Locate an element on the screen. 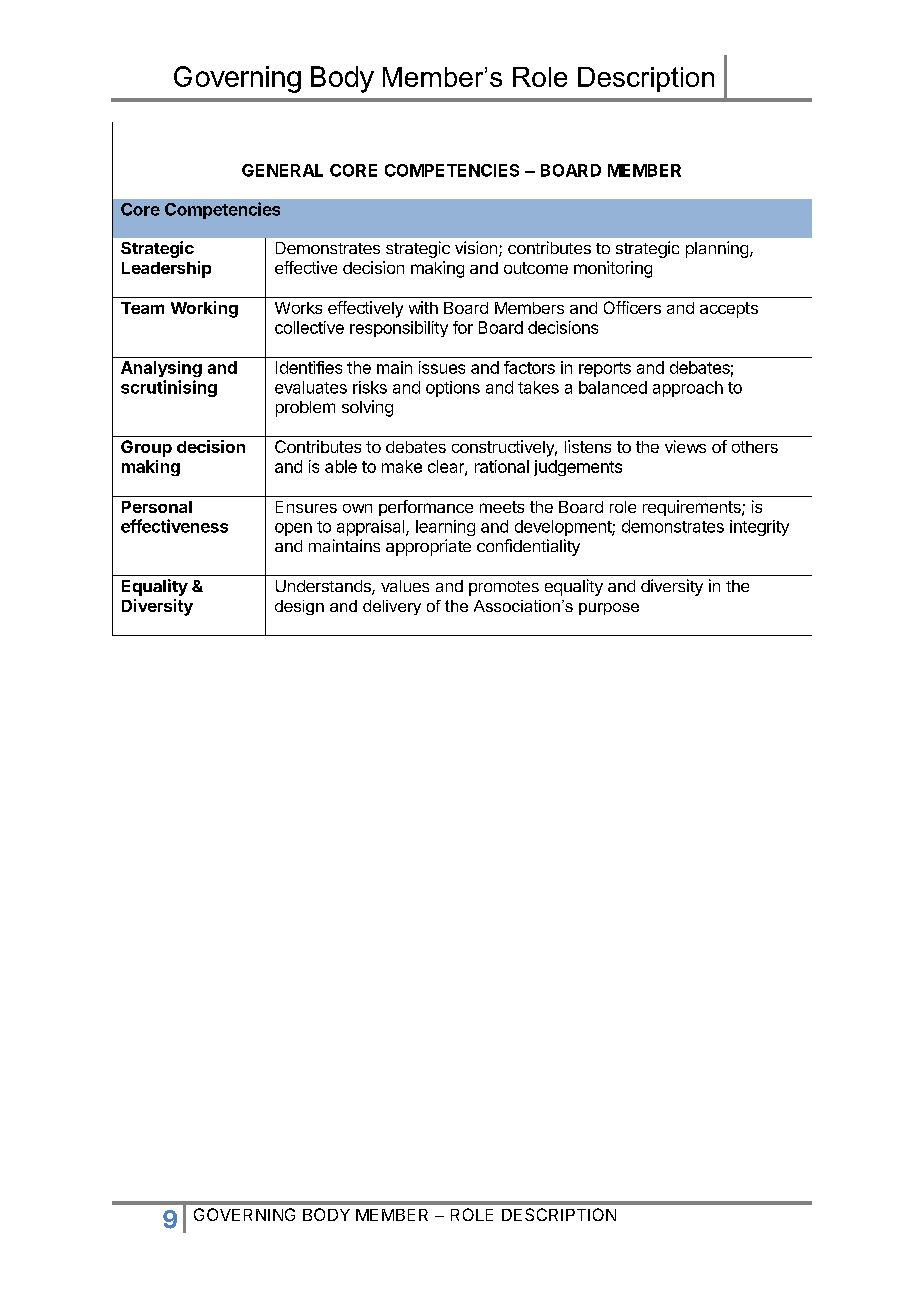  scrutinising is located at coordinates (169, 388).
